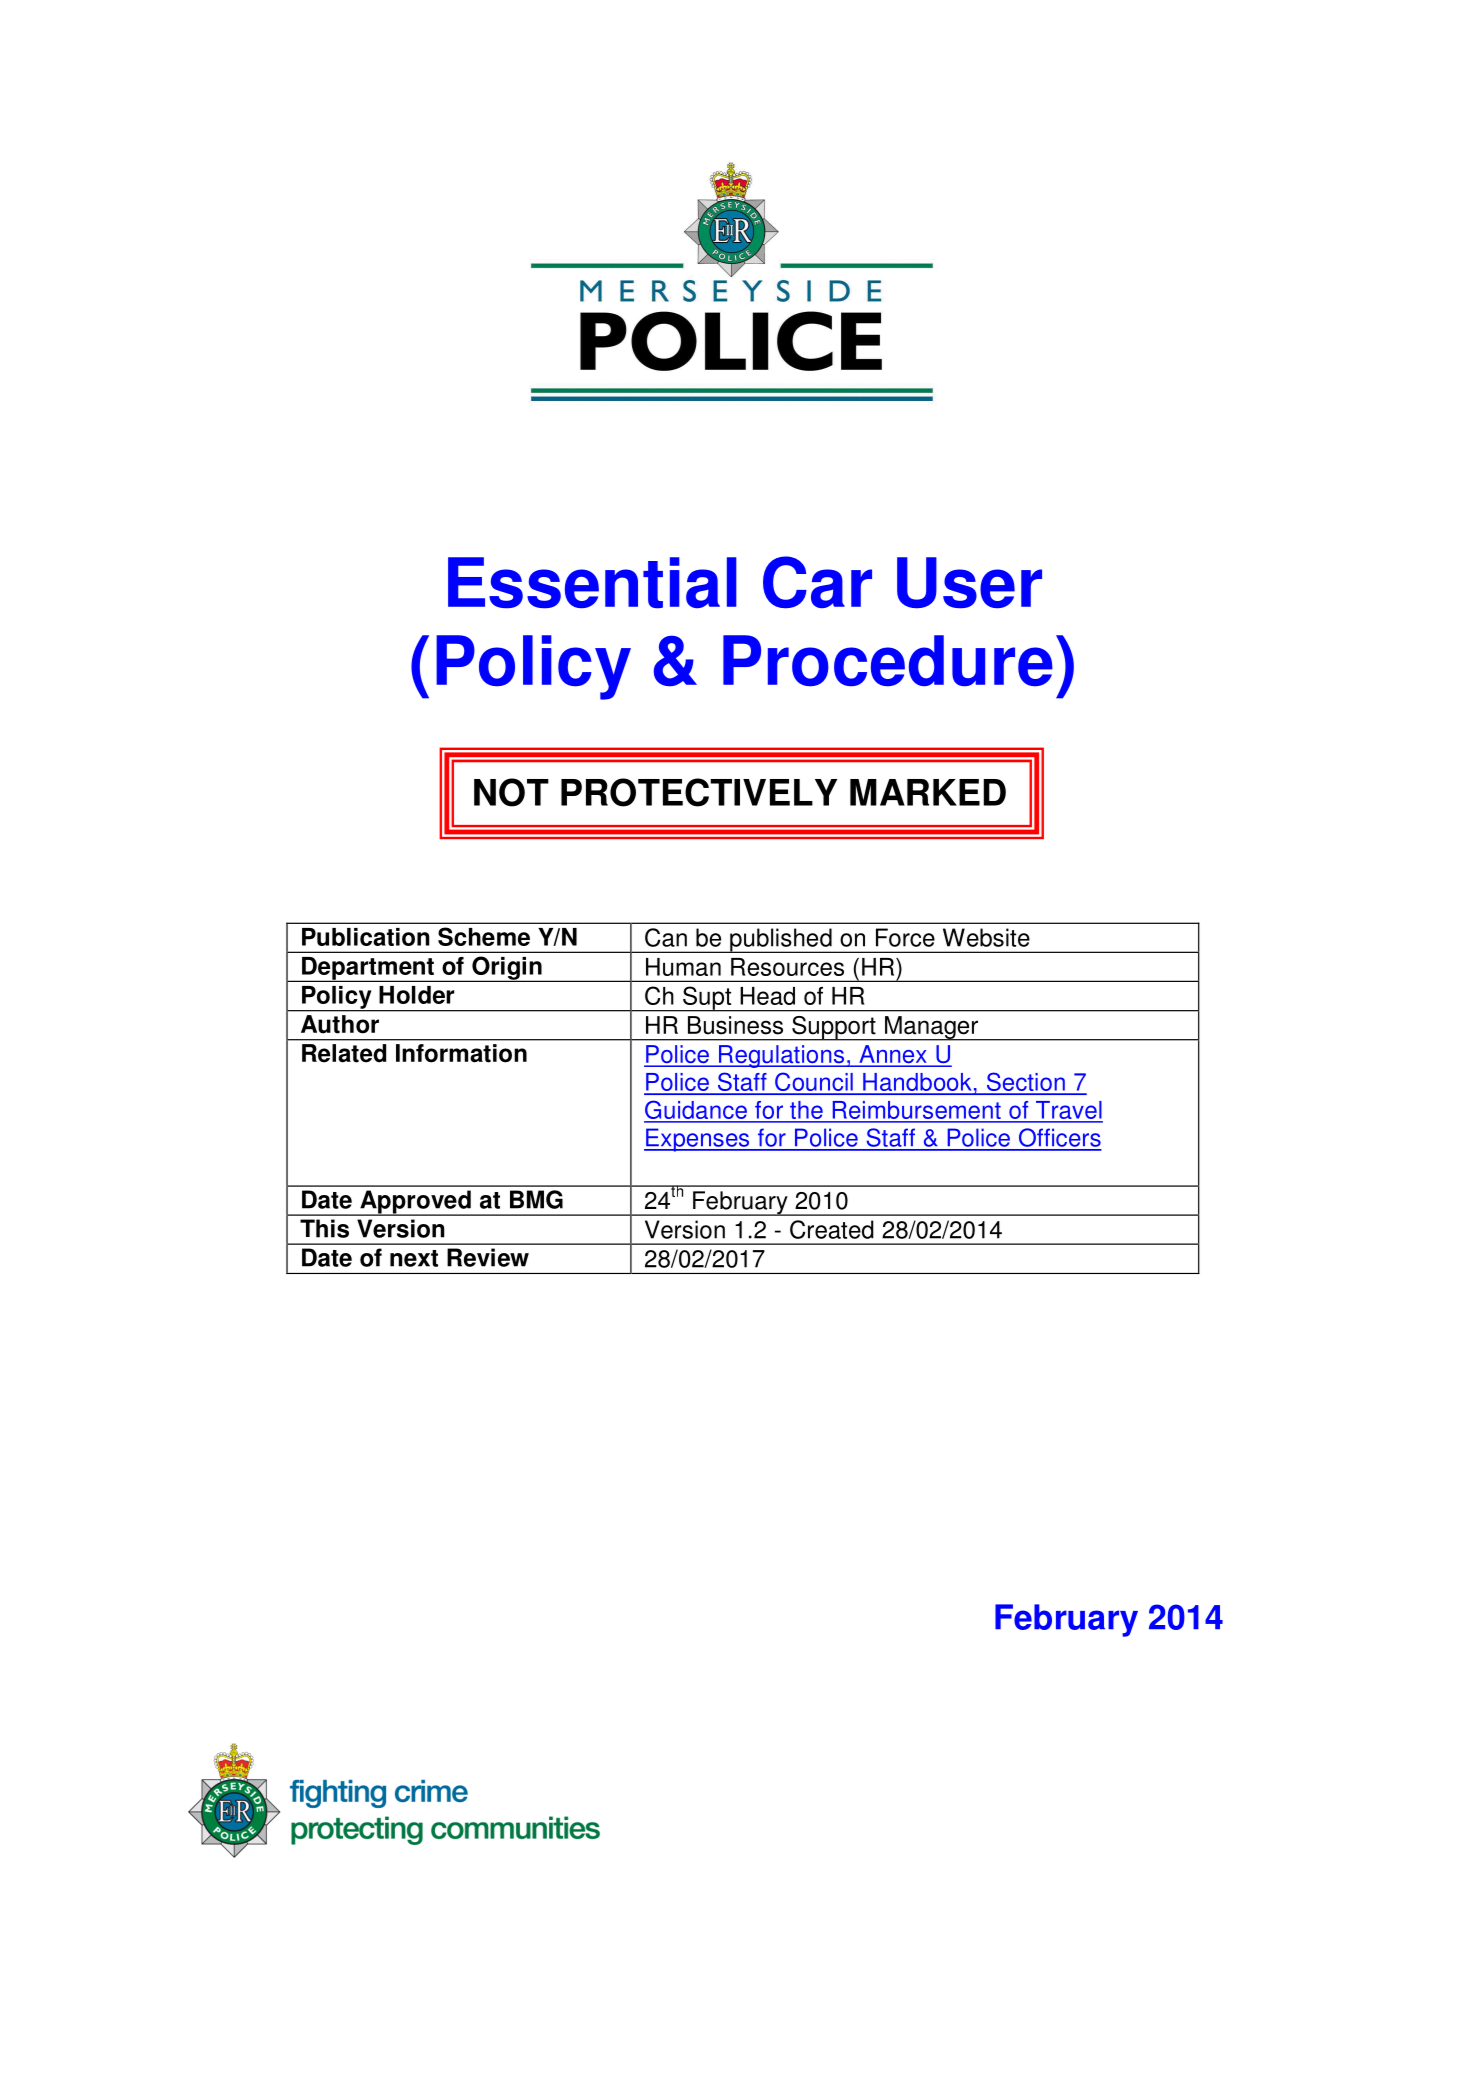 Image resolution: width=1484 pixels, height=2100 pixels. Describe the element at coordinates (905, 937) in the image. I see `Force` at that location.
